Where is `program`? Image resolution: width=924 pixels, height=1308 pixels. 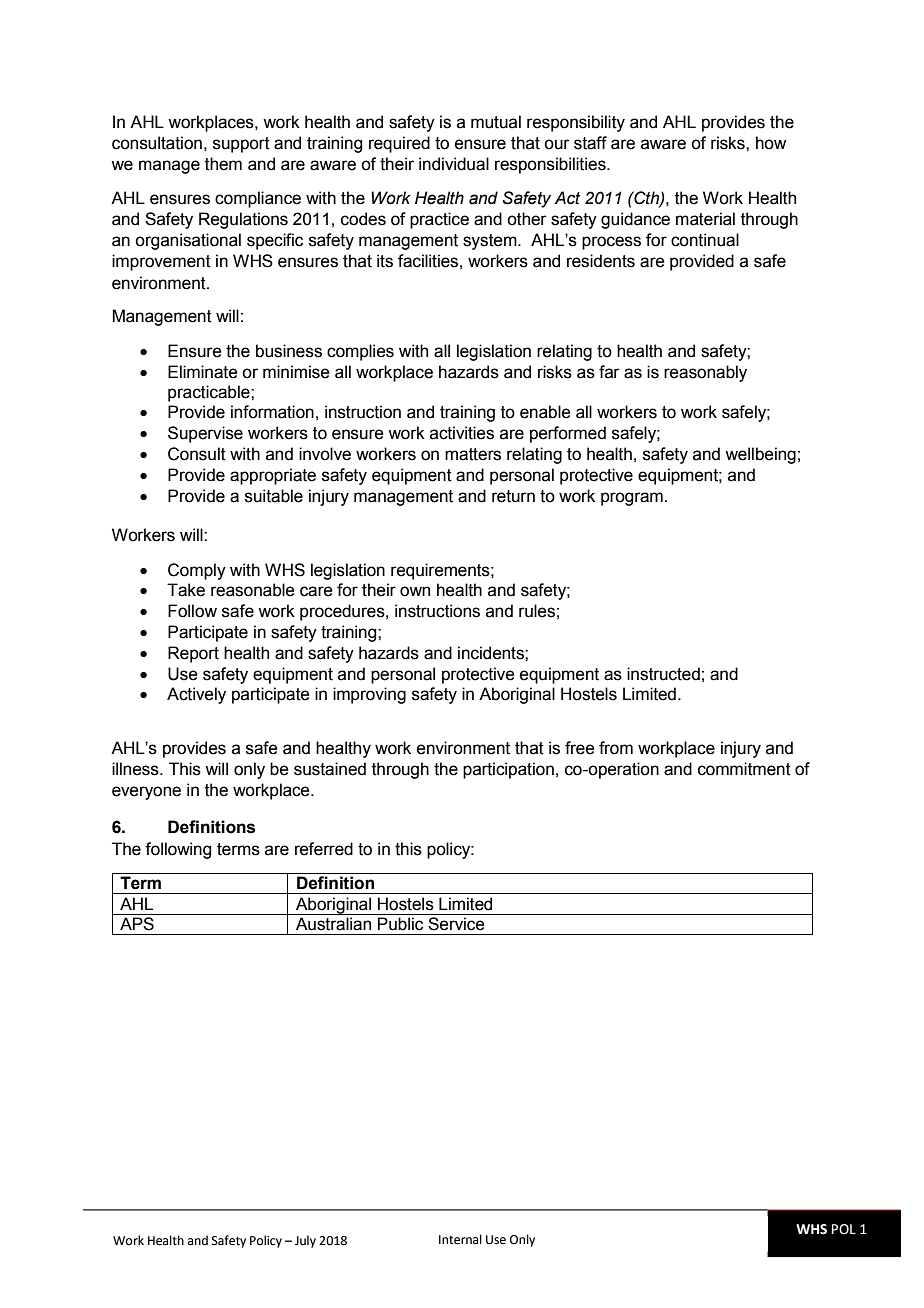 program is located at coordinates (632, 499).
